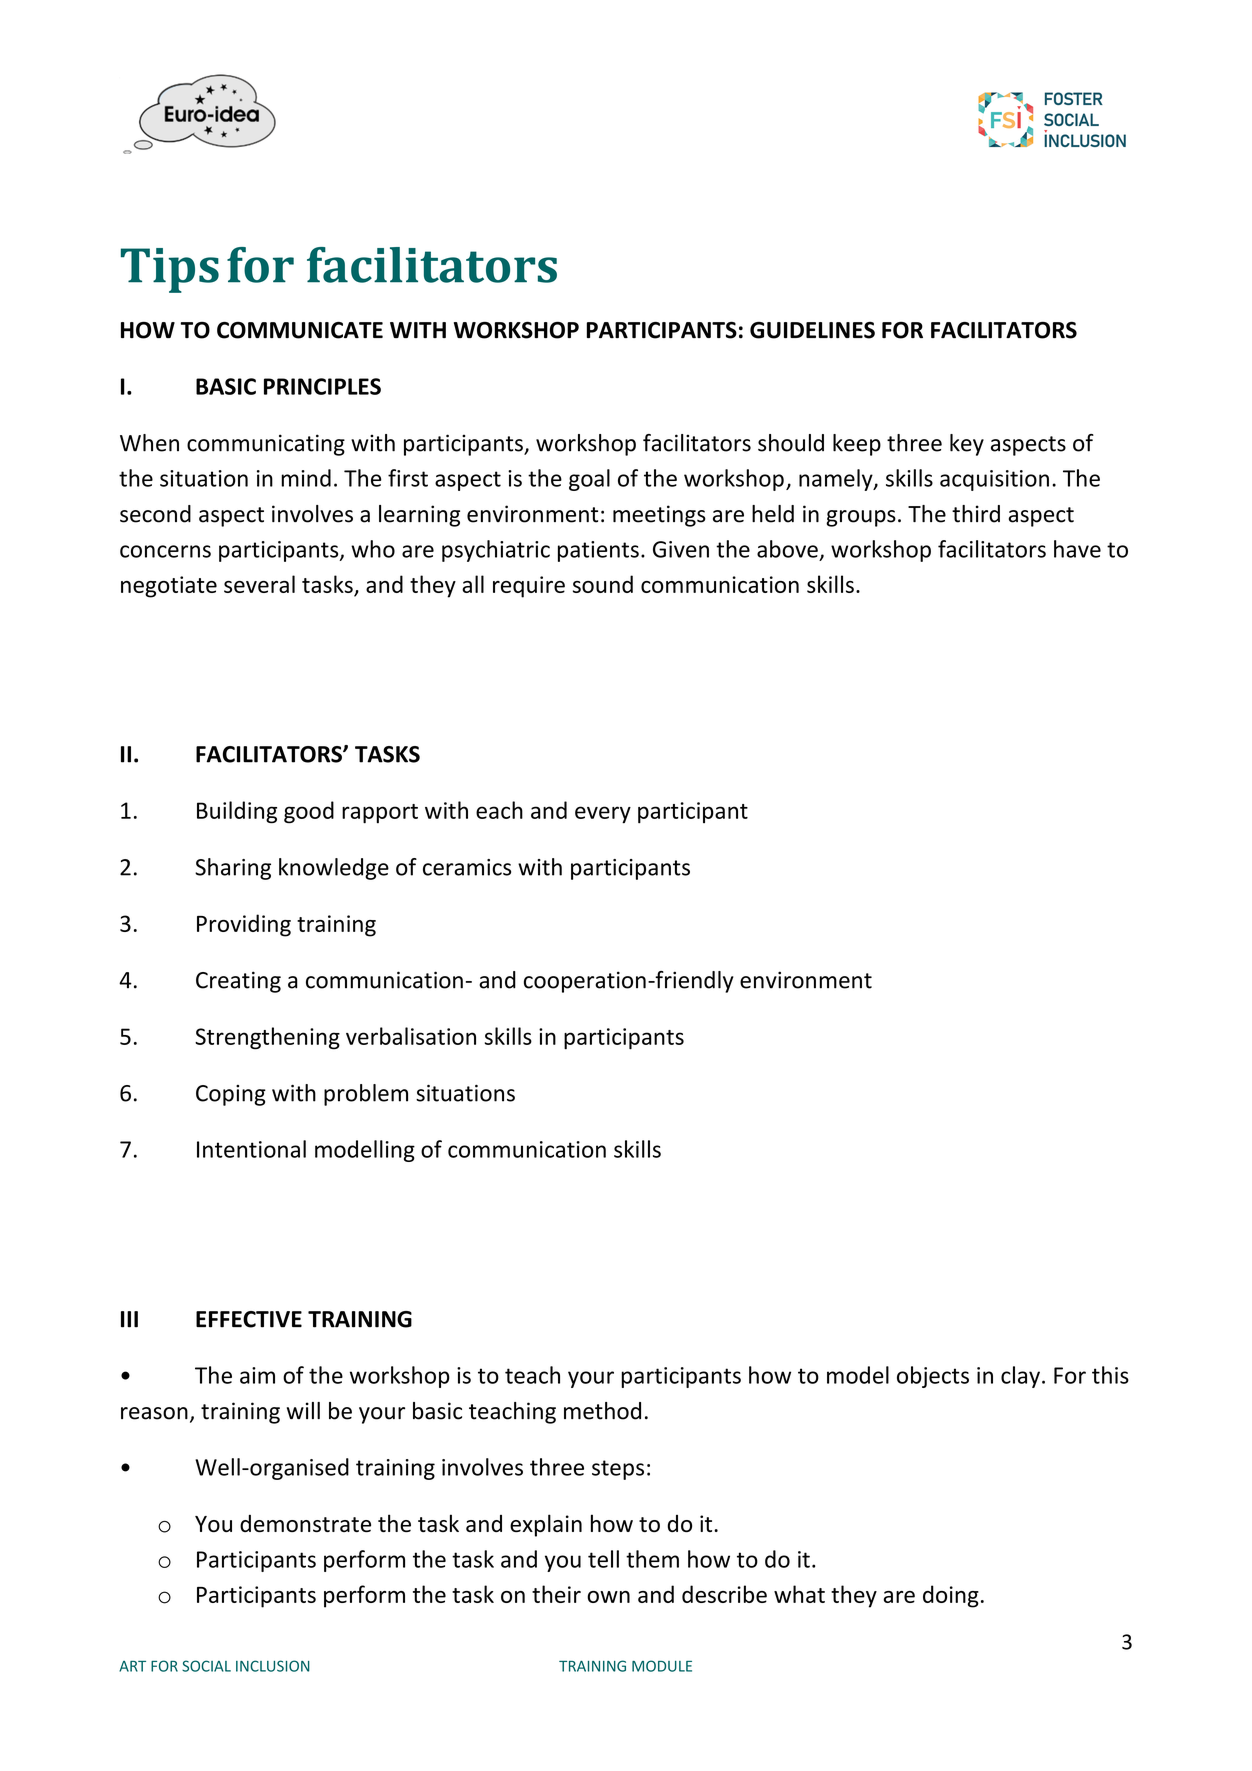  I want to click on key, so click(967, 445).
